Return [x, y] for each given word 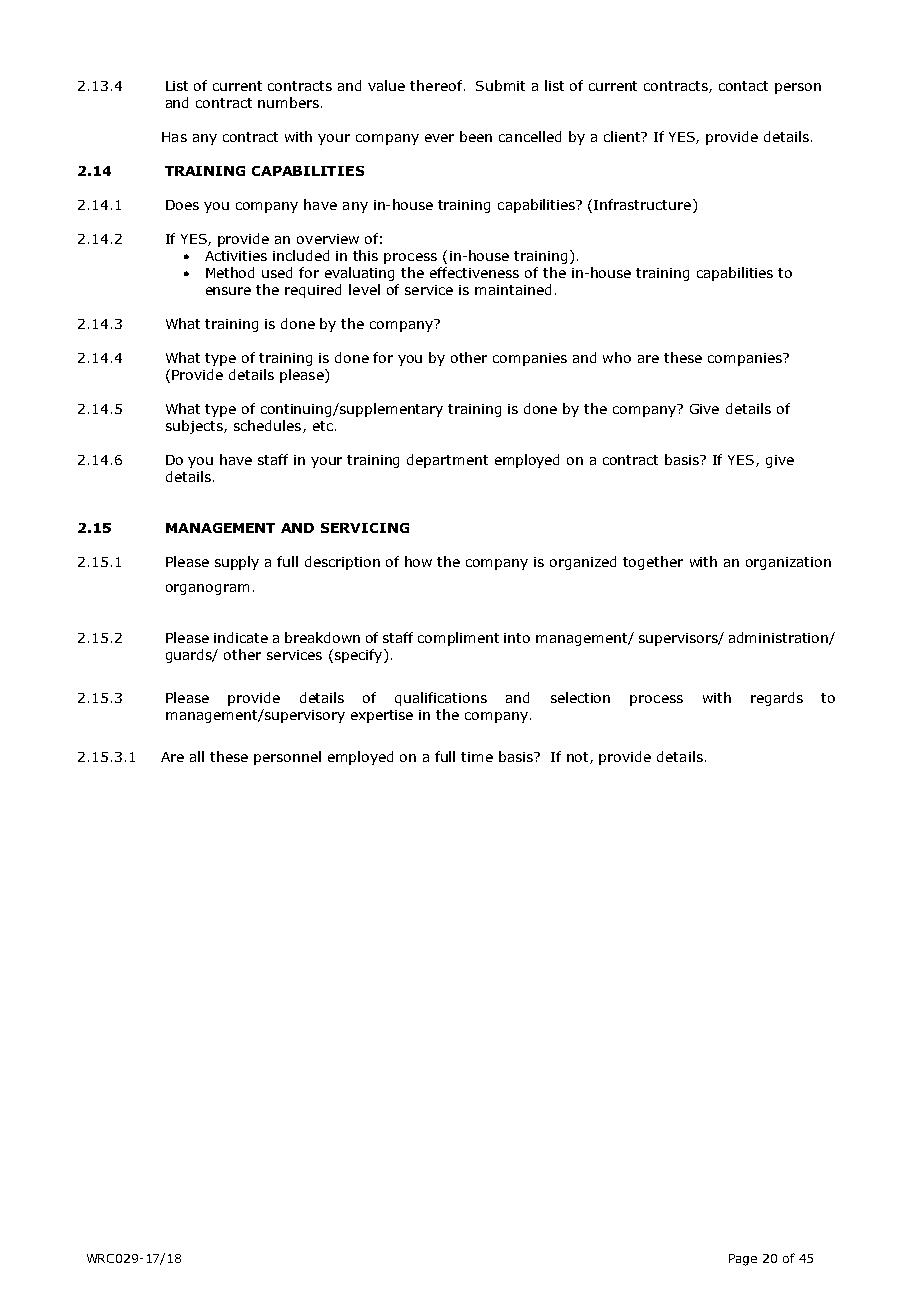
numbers [288, 102]
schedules [269, 426]
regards [777, 699]
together [653, 563]
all [197, 756]
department [447, 461]
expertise [382, 716]
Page [743, 1260]
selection [580, 697]
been [476, 136]
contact [743, 86]
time [477, 757]
